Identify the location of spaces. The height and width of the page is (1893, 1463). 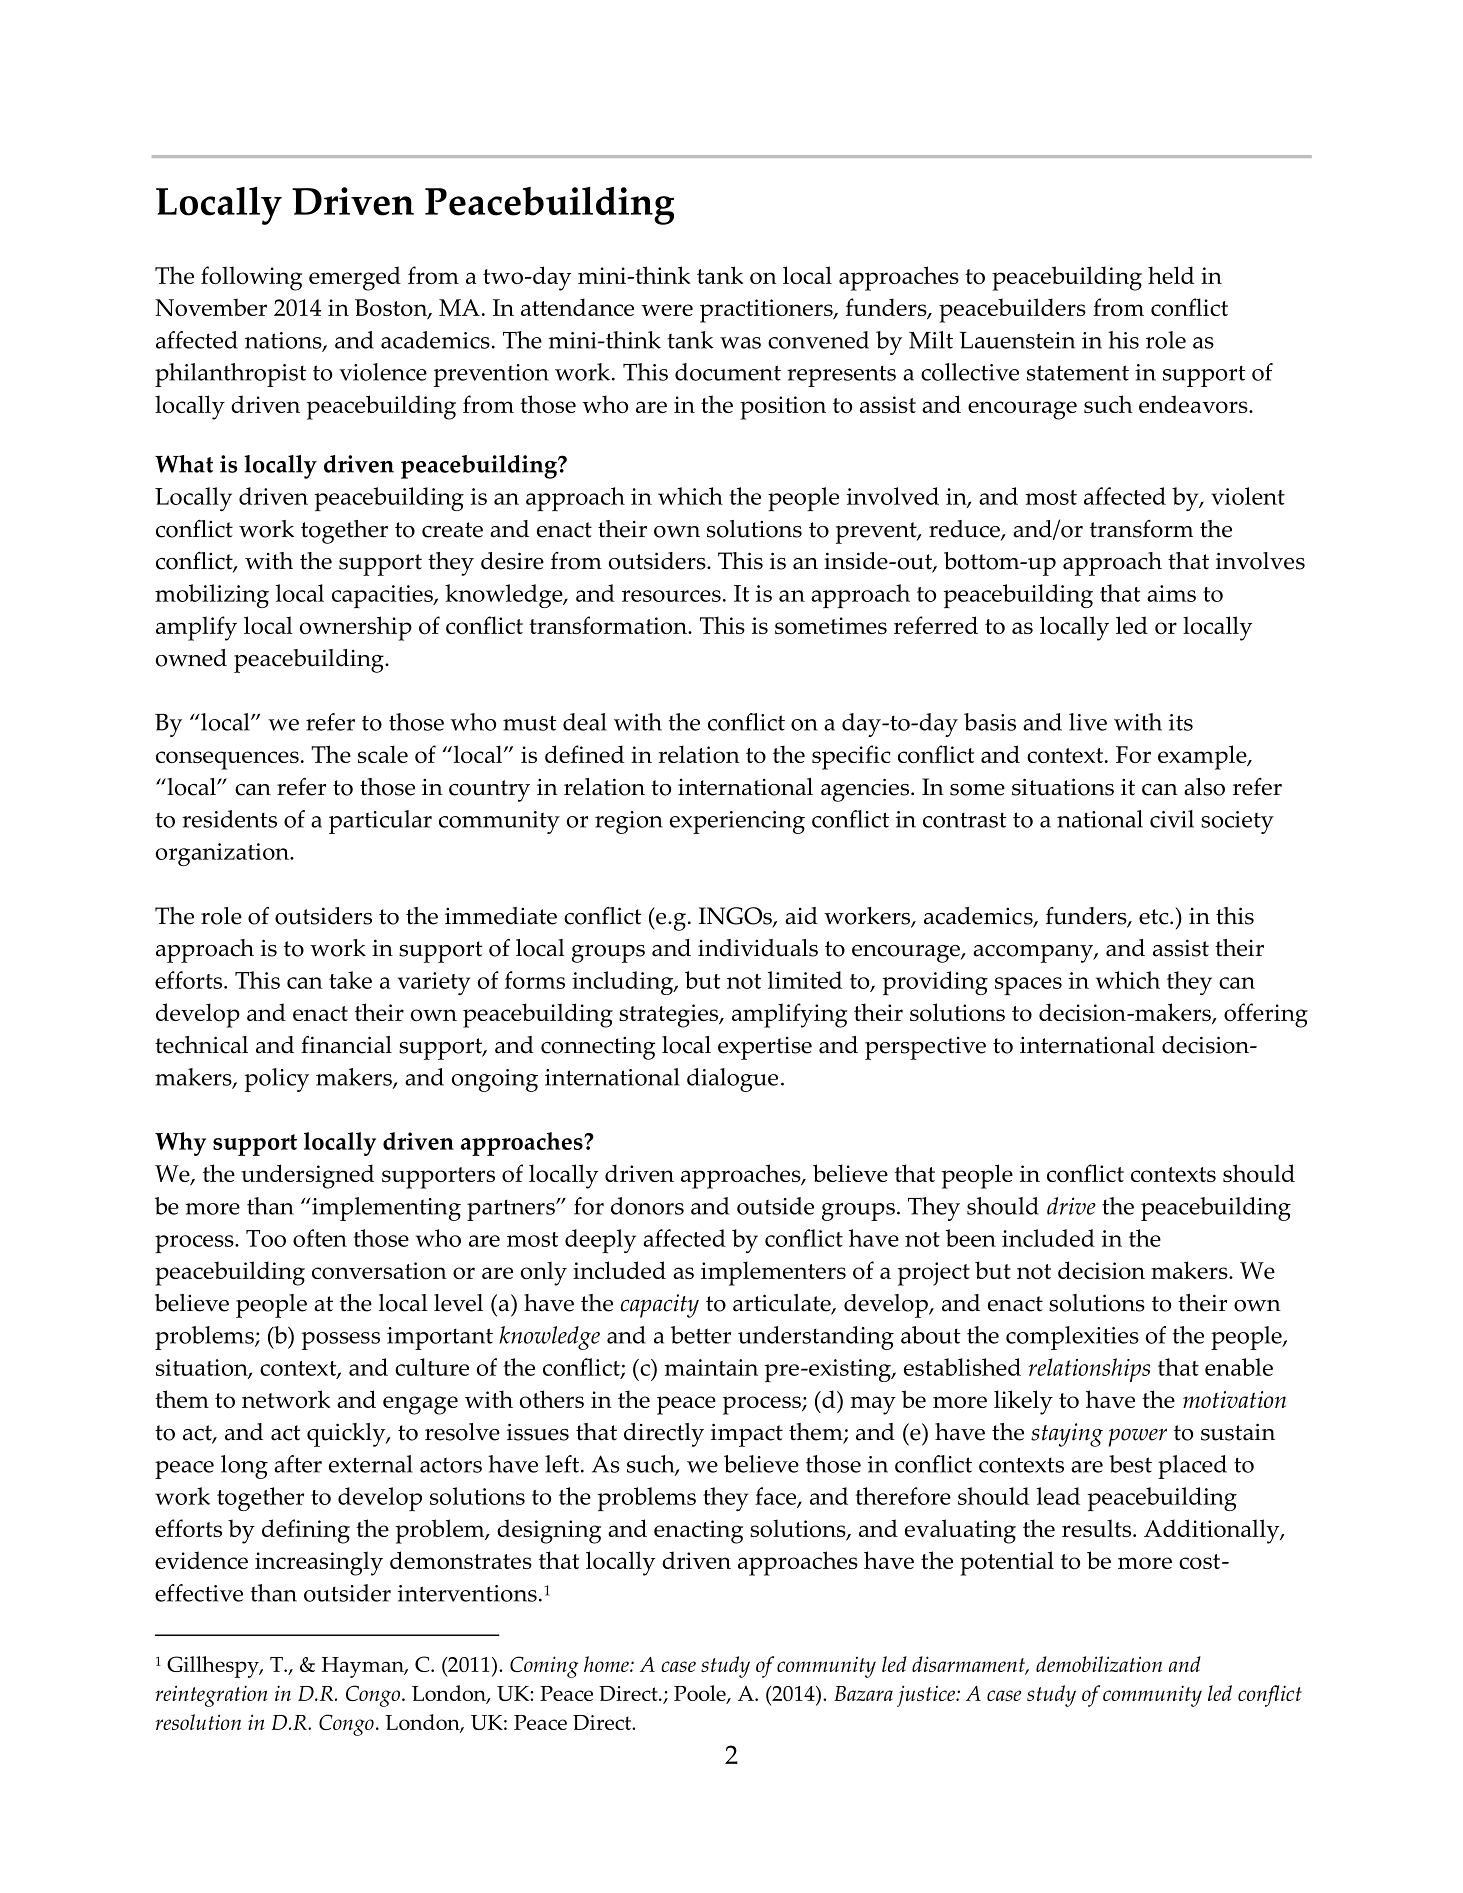
(1028, 986).
